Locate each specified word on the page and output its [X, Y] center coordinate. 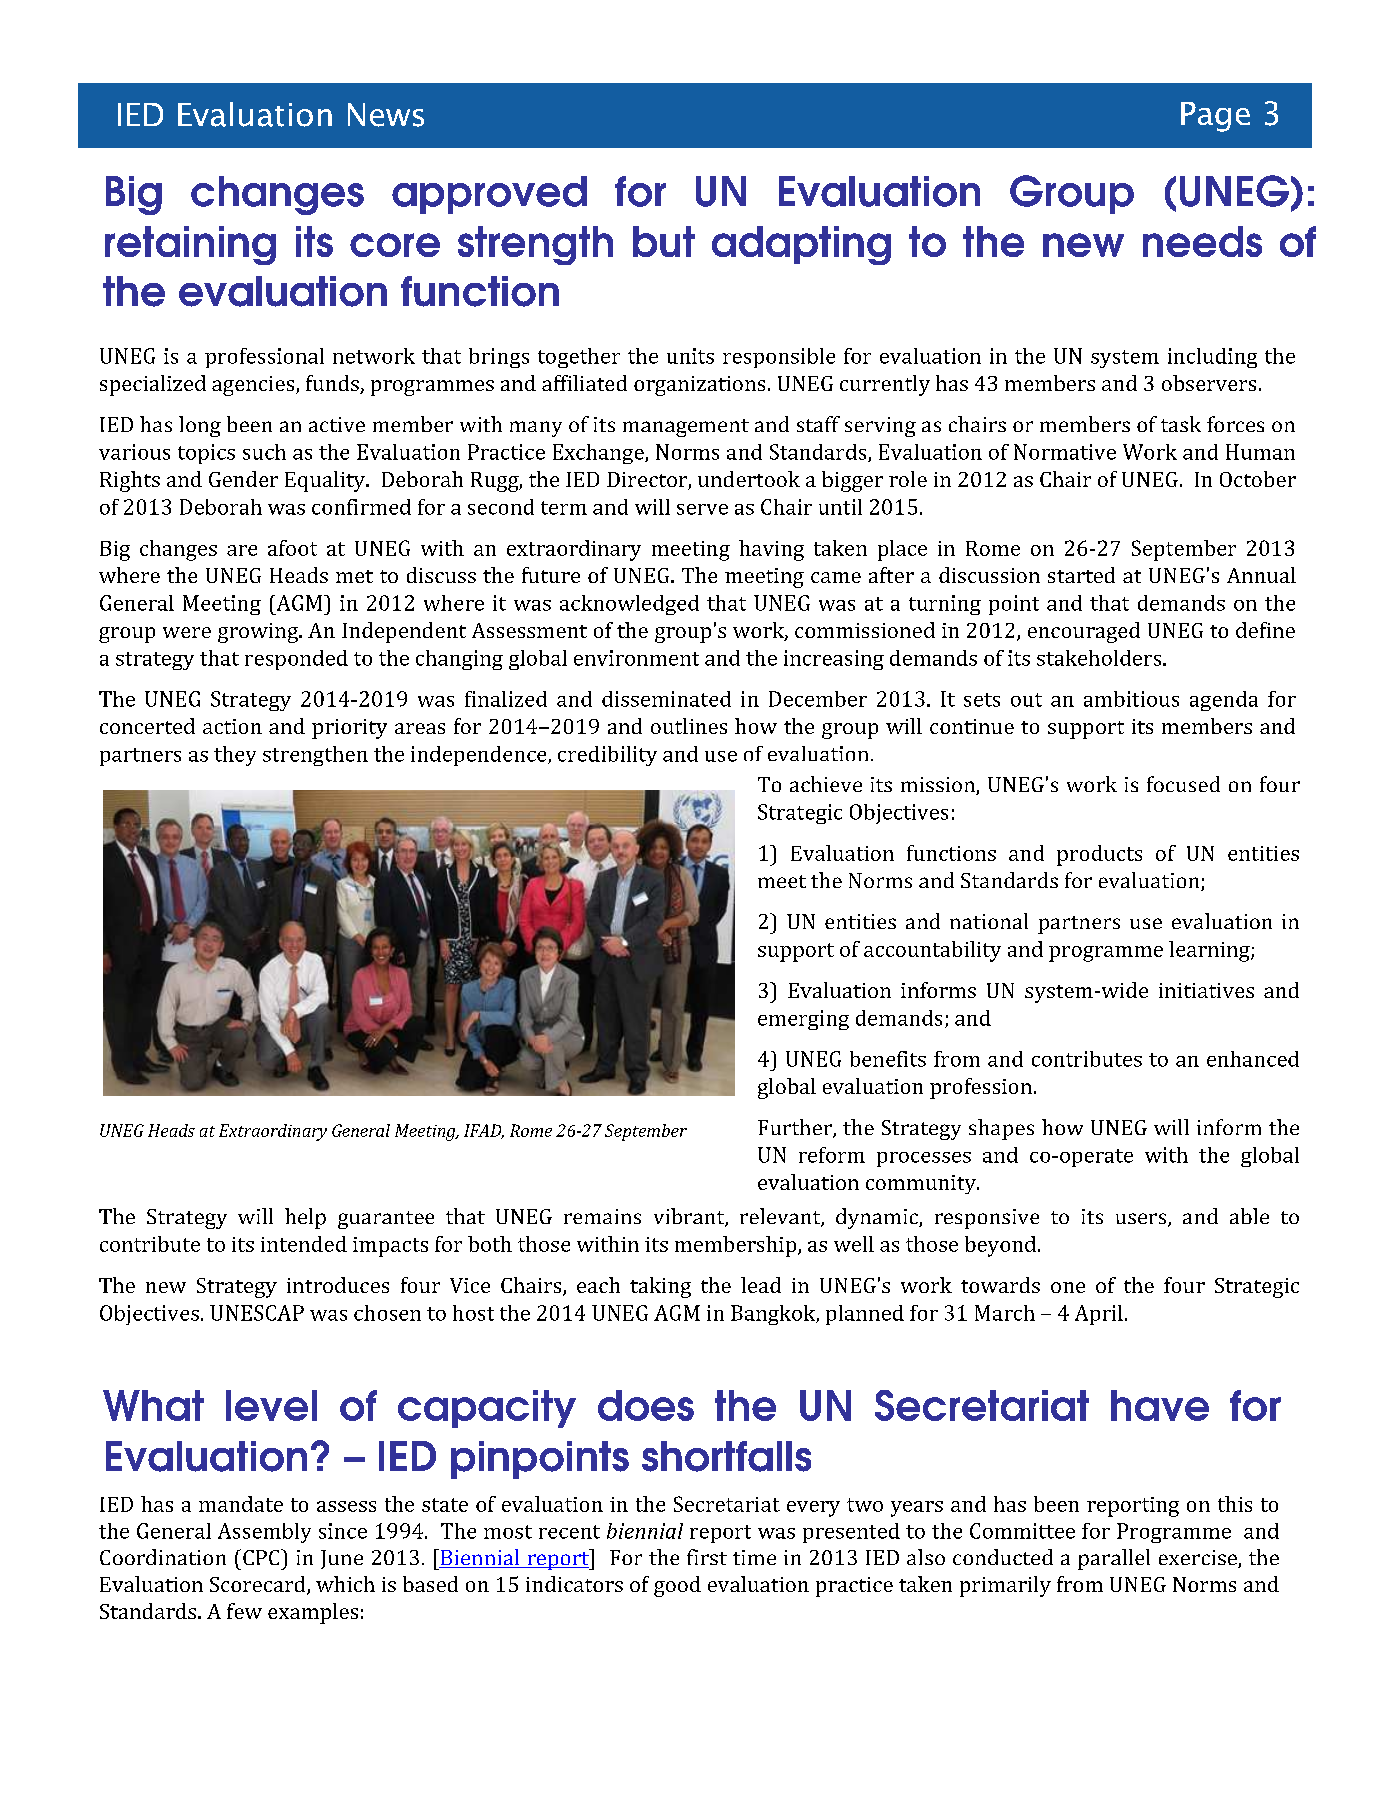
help [305, 1218]
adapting [801, 245]
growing [259, 633]
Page [1215, 117]
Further [796, 1128]
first [707, 1557]
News [386, 115]
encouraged [1084, 632]
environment [636, 658]
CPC [262, 1557]
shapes [1001, 1129]
